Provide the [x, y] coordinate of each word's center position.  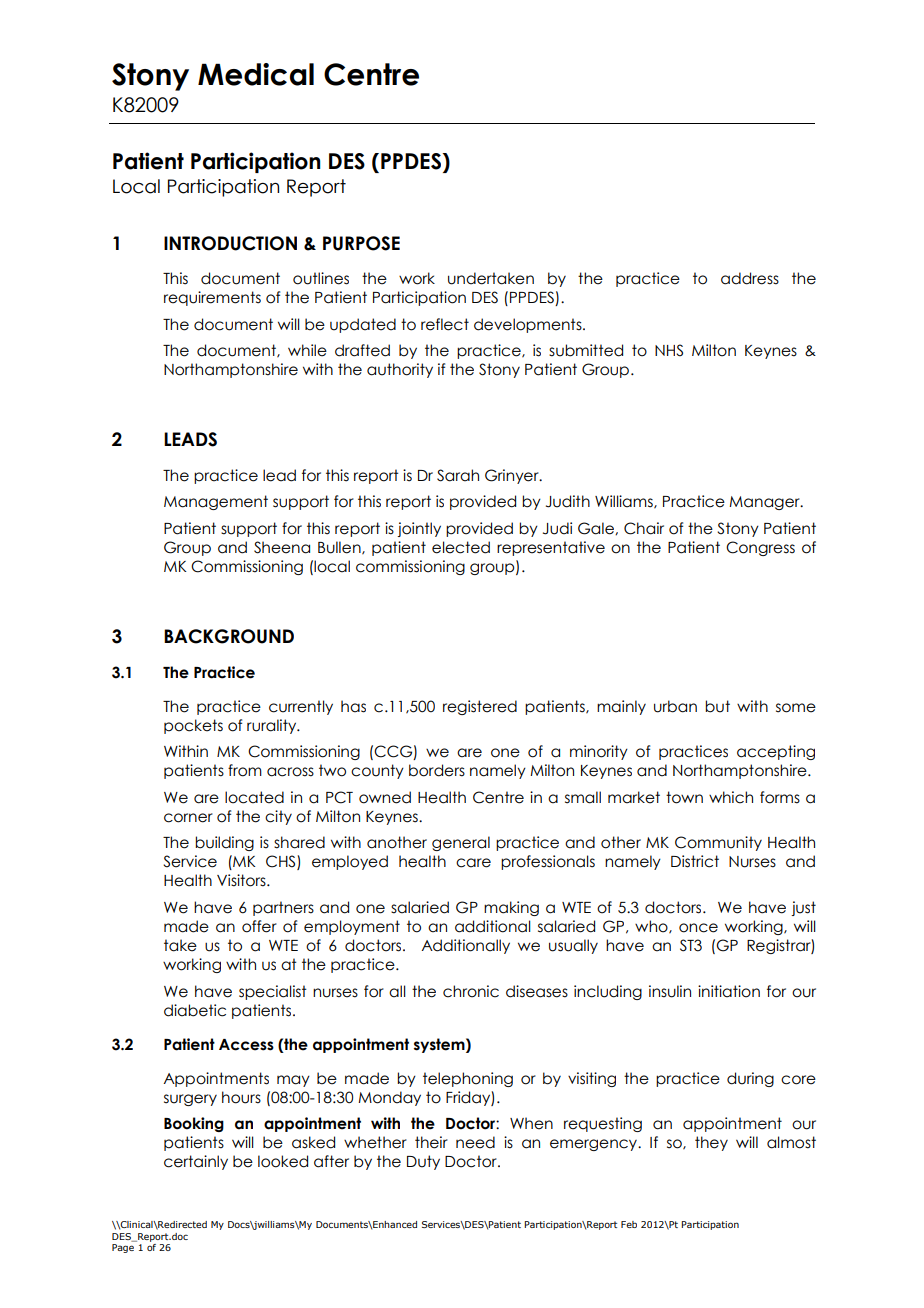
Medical [256, 74]
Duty [423, 1162]
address [750, 278]
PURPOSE [361, 243]
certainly [196, 1162]
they [711, 1143]
